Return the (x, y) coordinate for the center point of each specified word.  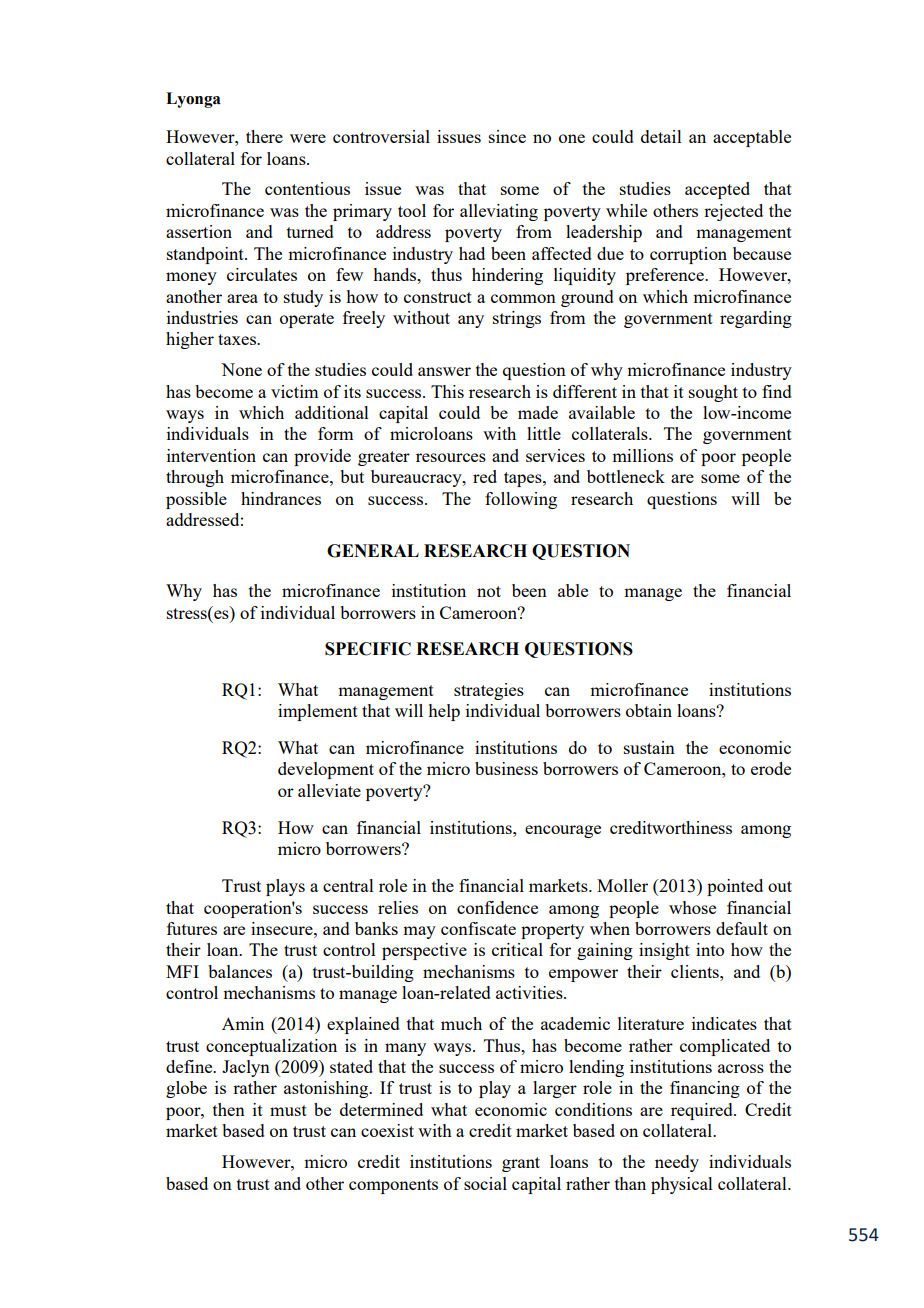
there (264, 136)
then (229, 1109)
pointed (735, 887)
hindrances (281, 498)
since (507, 136)
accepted (717, 190)
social (485, 1183)
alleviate (329, 790)
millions (642, 455)
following (521, 500)
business (506, 768)
